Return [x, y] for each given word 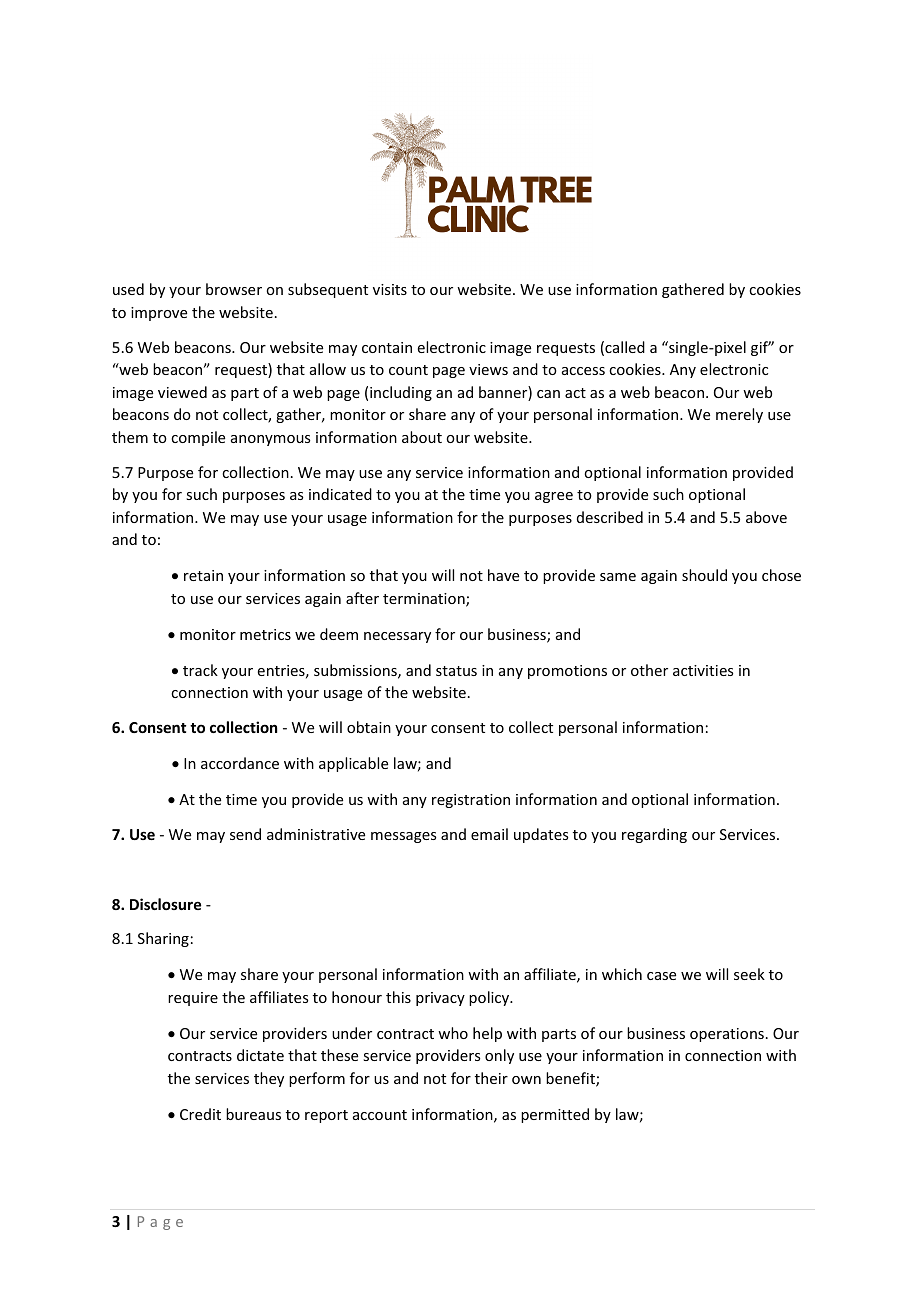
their [491, 1078]
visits [390, 289]
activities [703, 670]
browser [234, 289]
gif [761, 348]
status [456, 671]
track [200, 670]
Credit [200, 1114]
